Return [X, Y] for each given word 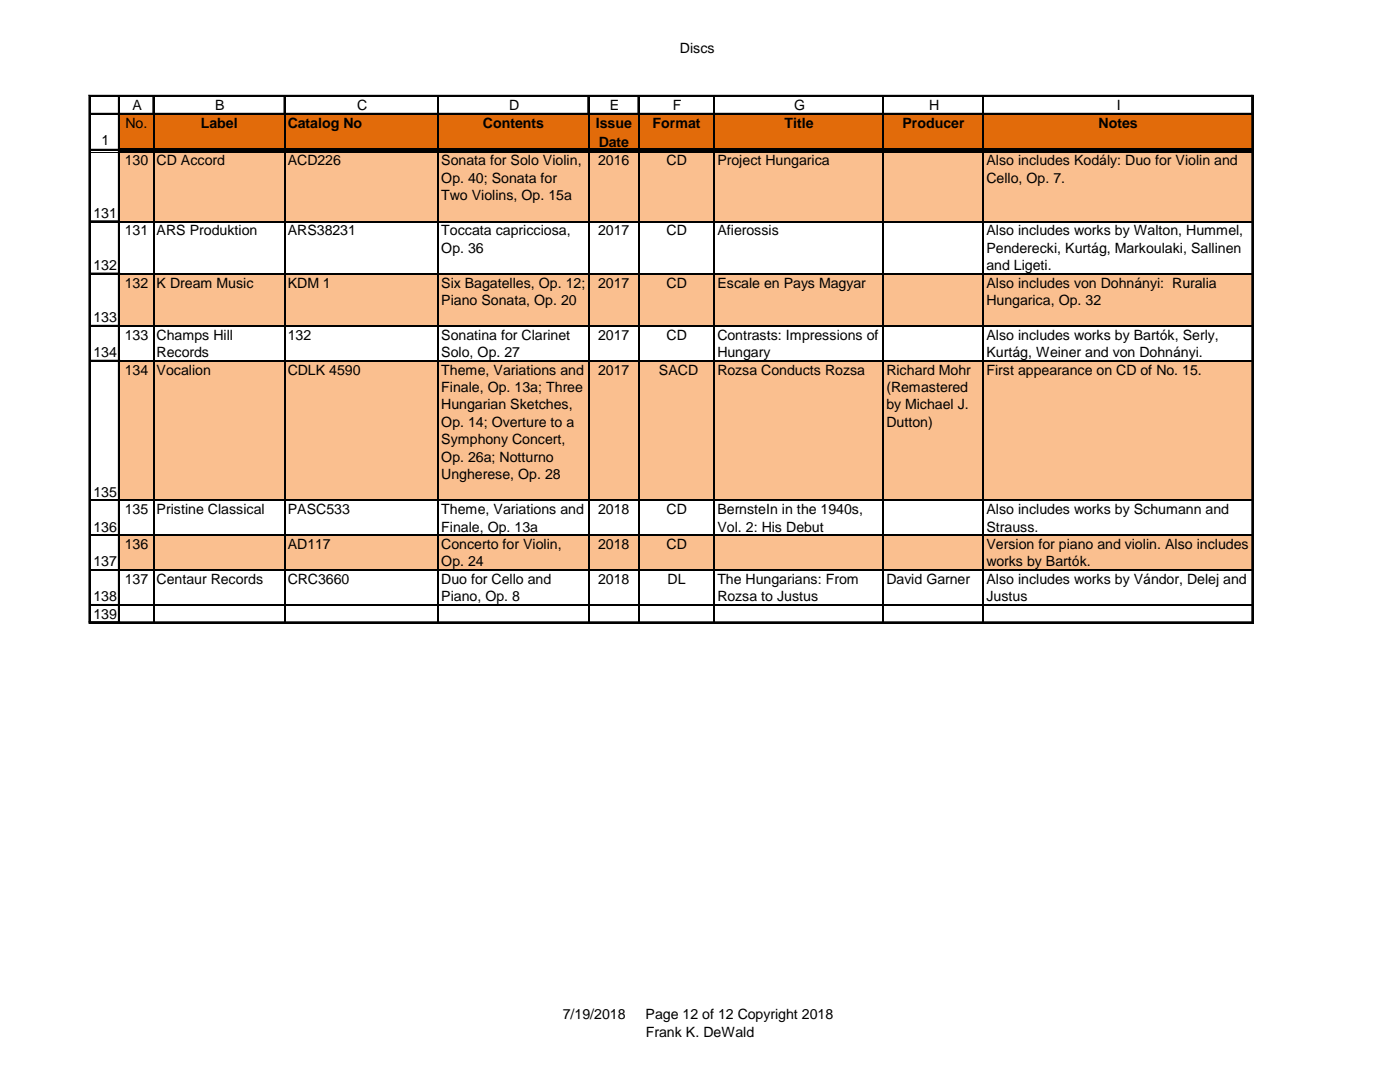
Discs [697, 48]
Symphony [474, 440]
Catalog [313, 124]
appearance [1055, 372]
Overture [519, 421]
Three [564, 387]
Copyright [768, 1015]
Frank [664, 1031]
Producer [933, 123]
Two [454, 195]
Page [662, 1015]
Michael [929, 404]
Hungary [744, 354]
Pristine [180, 508]
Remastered [928, 388]
